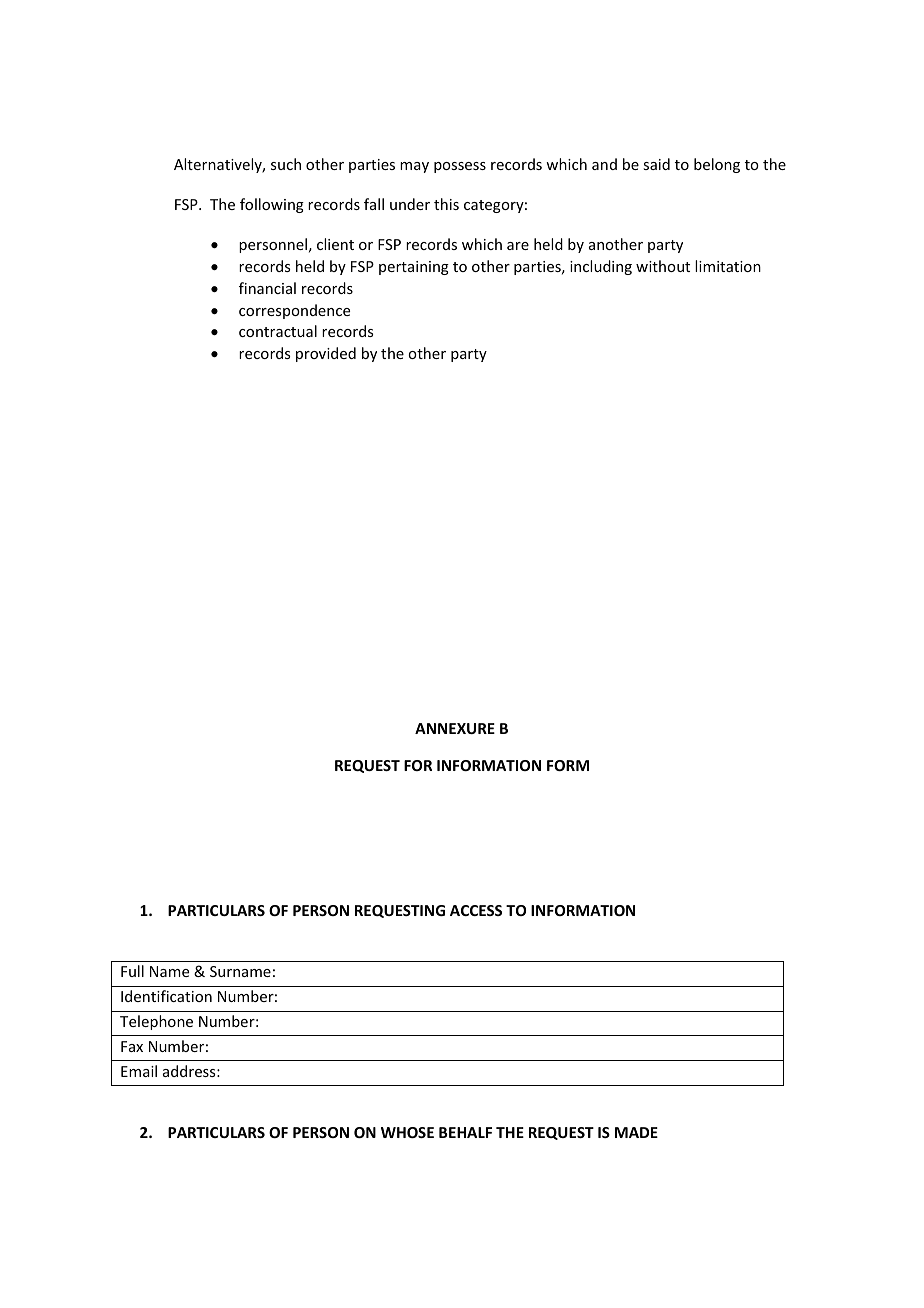  Describe the element at coordinates (656, 164) in the screenshot. I see `said` at that location.
